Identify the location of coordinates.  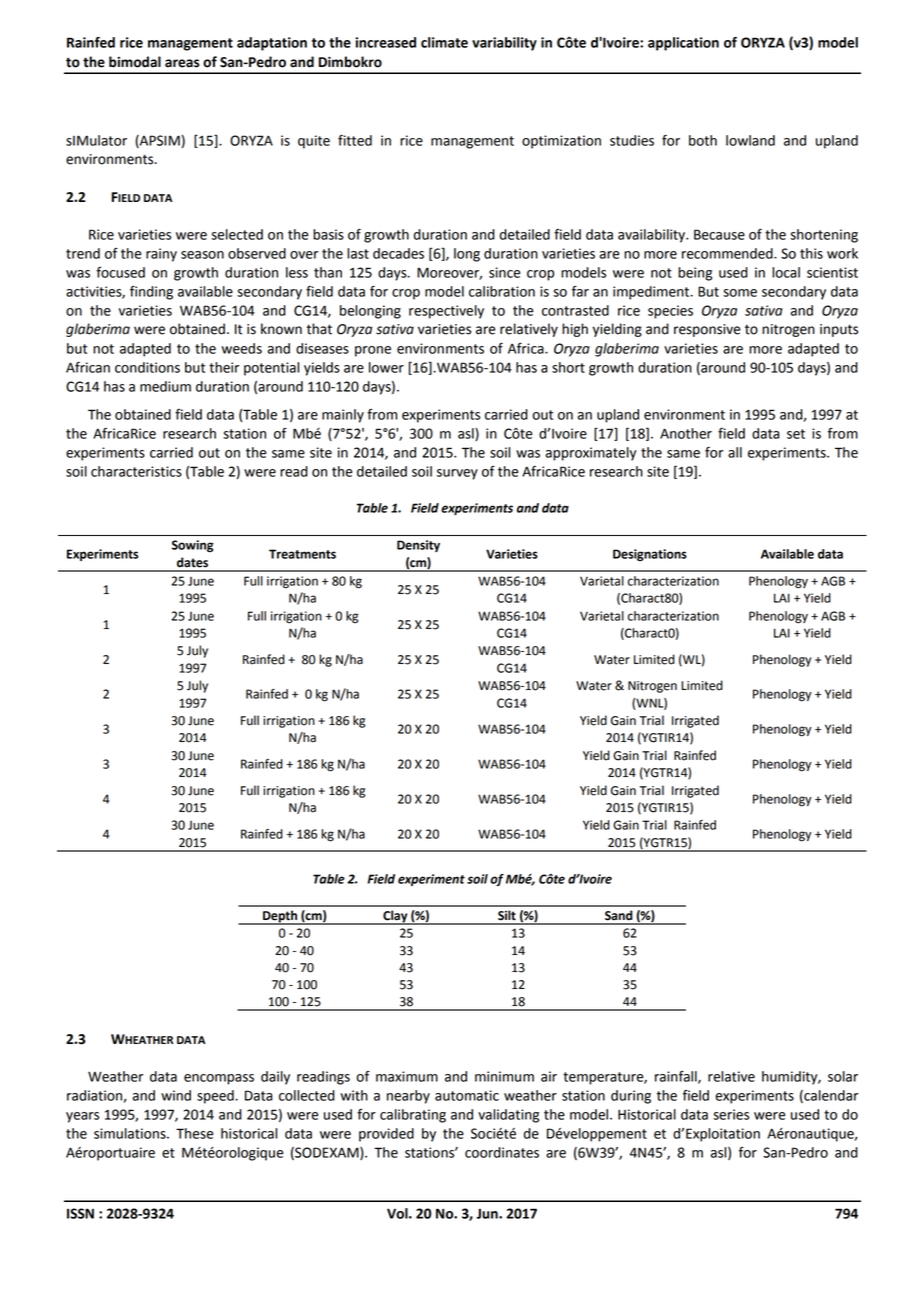
(502, 1152).
